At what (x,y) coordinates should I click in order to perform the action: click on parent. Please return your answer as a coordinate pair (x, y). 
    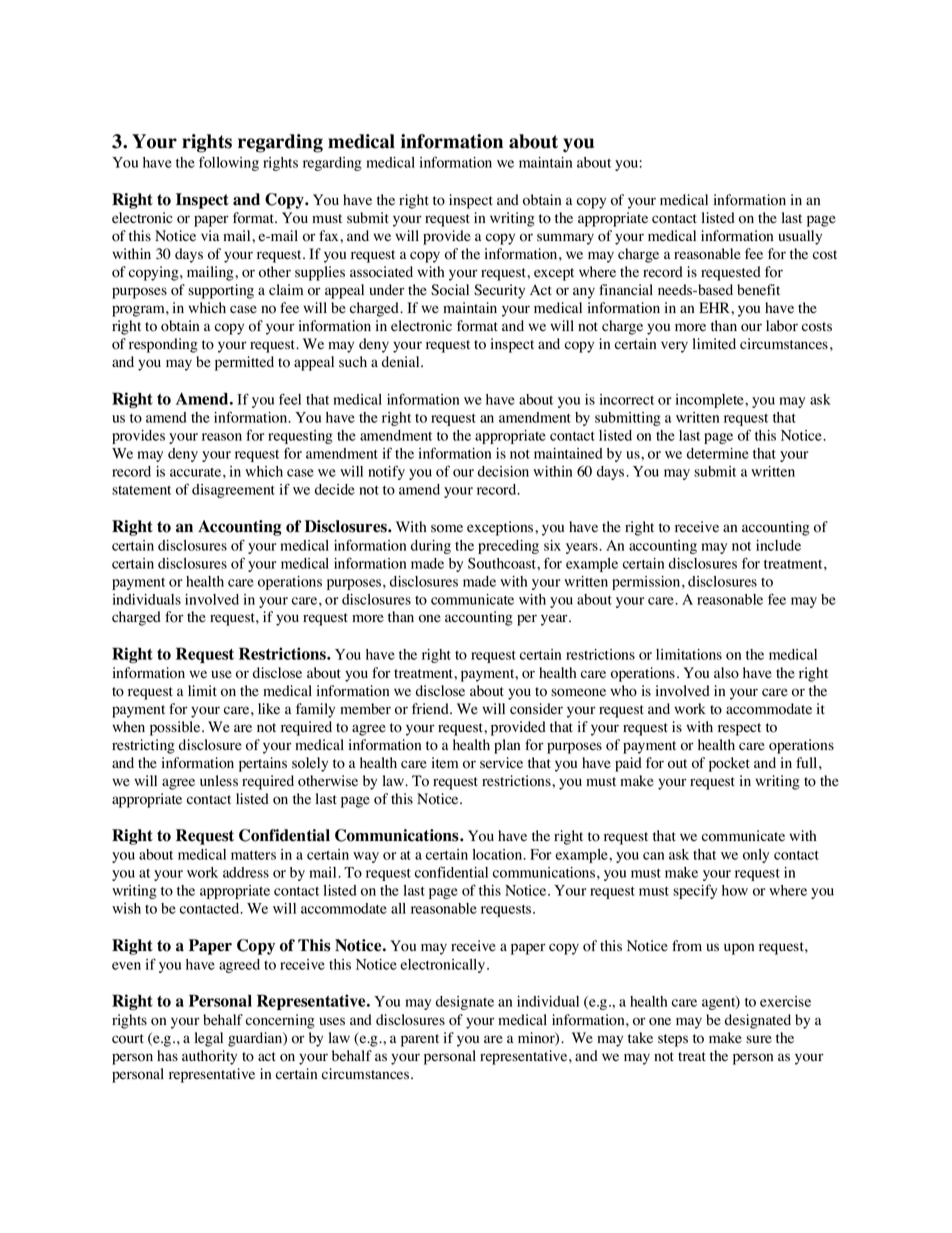
    Looking at the image, I should click on (420, 1040).
